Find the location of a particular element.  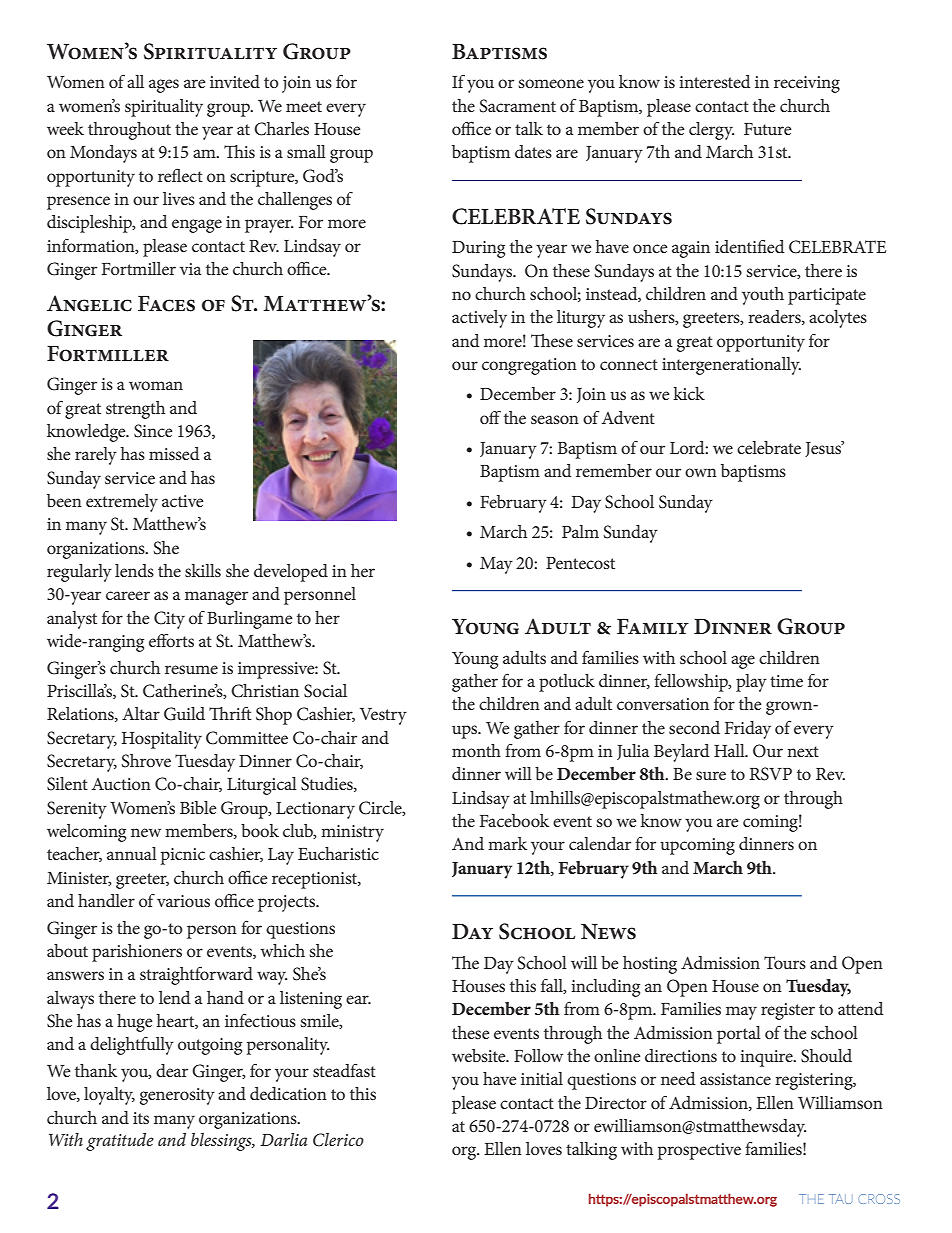

mark is located at coordinates (507, 843).
